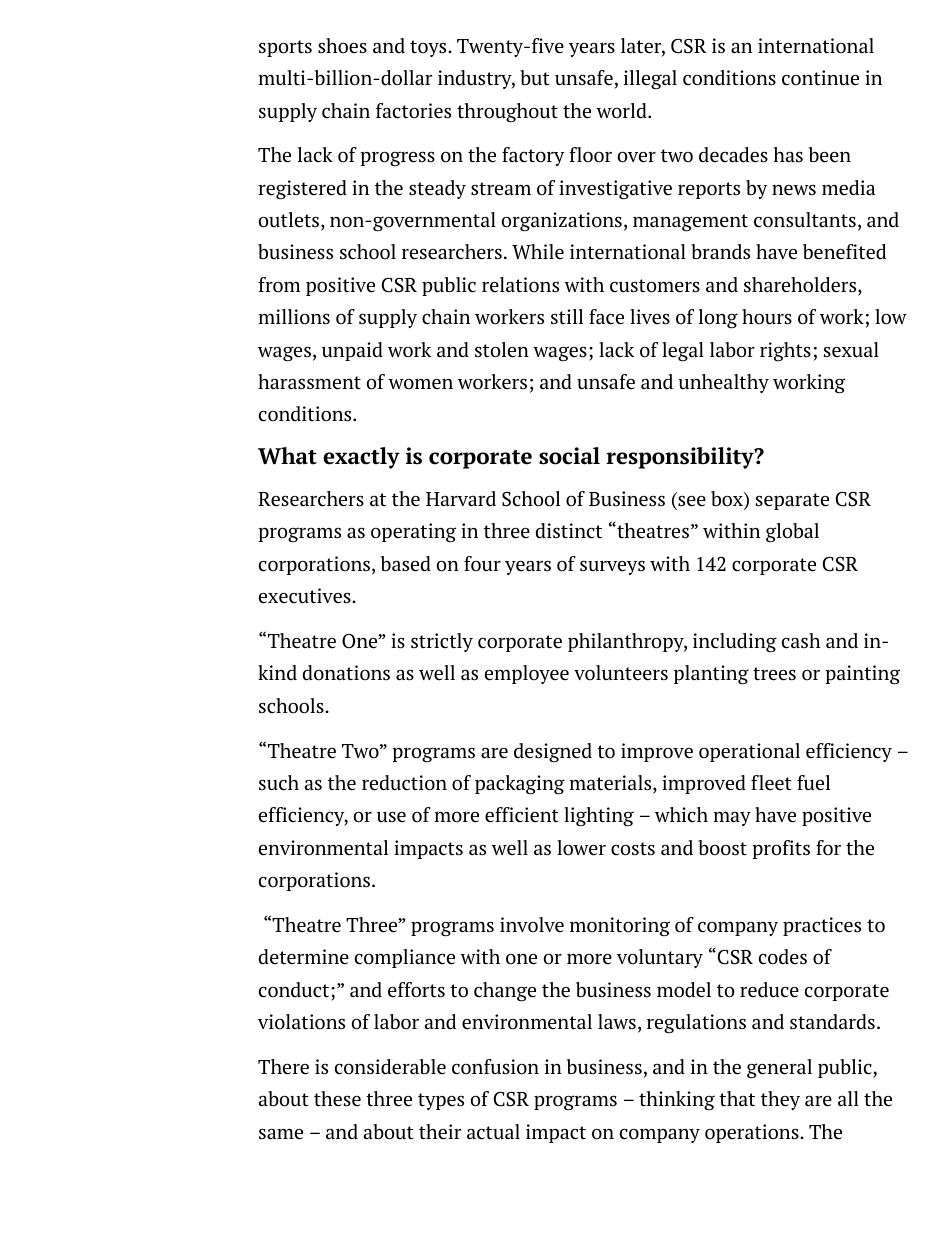  I want to click on exactly, so click(361, 458).
